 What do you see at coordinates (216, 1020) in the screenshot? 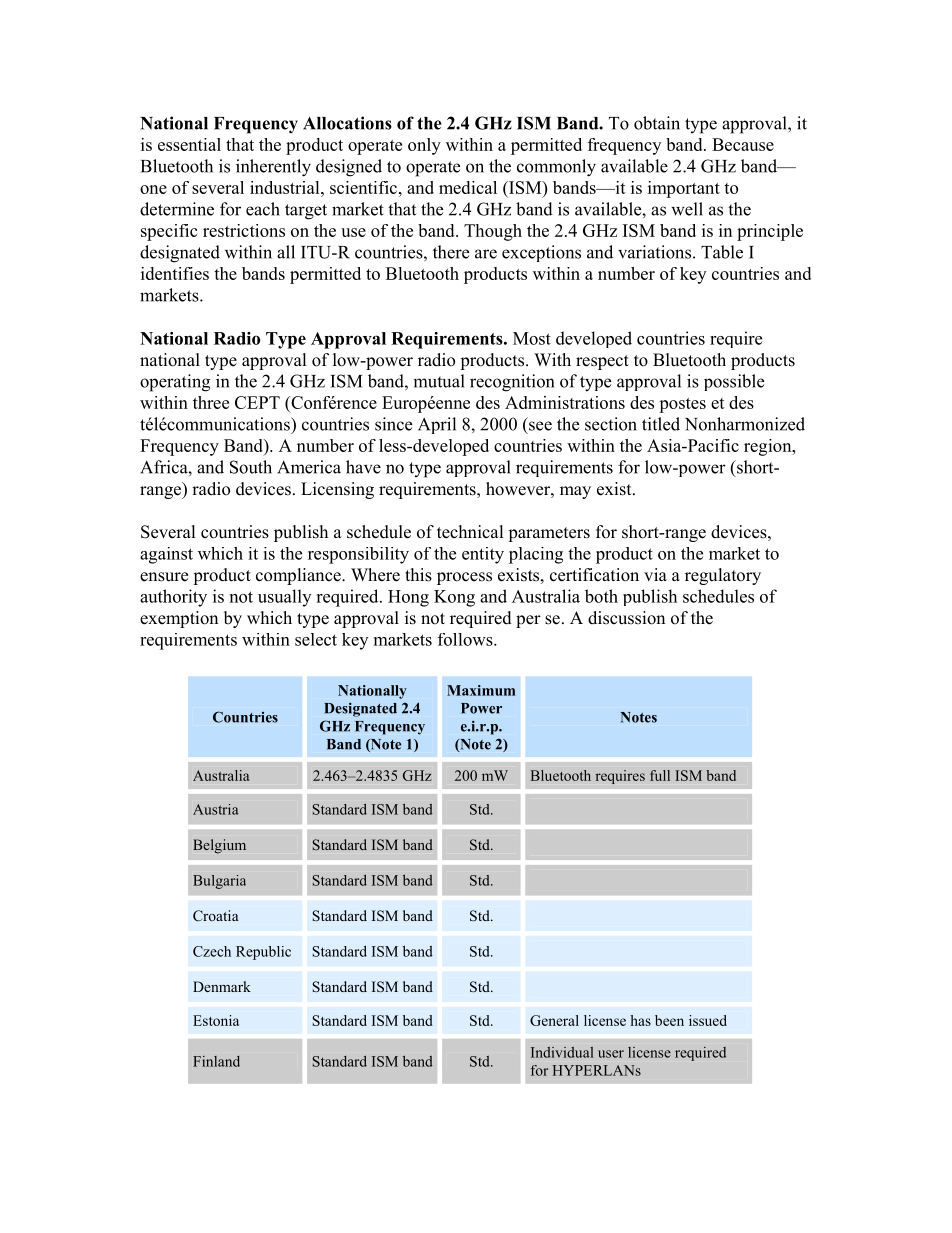
I see `Estonia` at bounding box center [216, 1020].
